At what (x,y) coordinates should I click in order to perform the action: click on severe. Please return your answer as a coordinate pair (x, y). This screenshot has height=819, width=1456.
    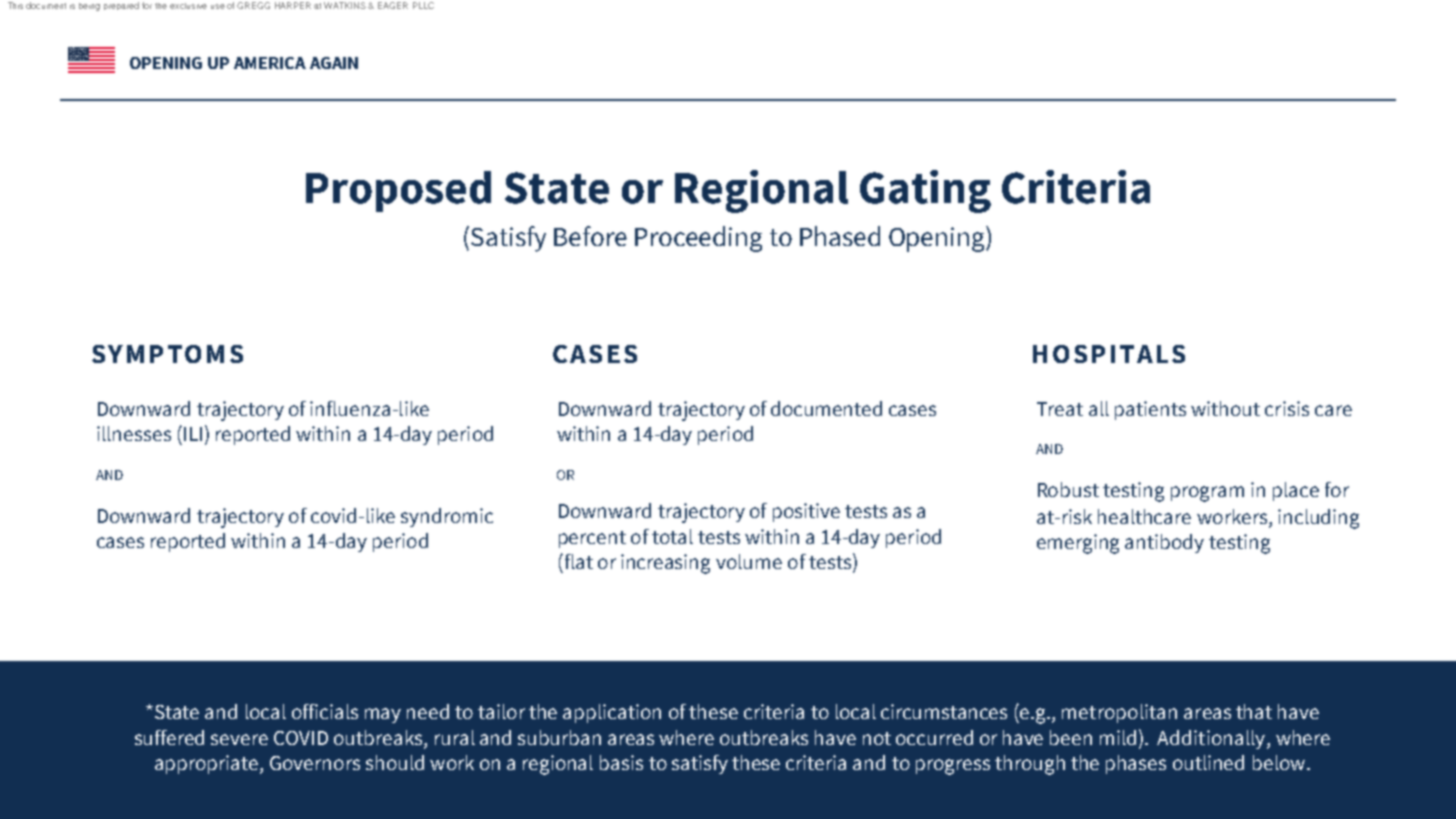
    Looking at the image, I should click on (239, 739).
